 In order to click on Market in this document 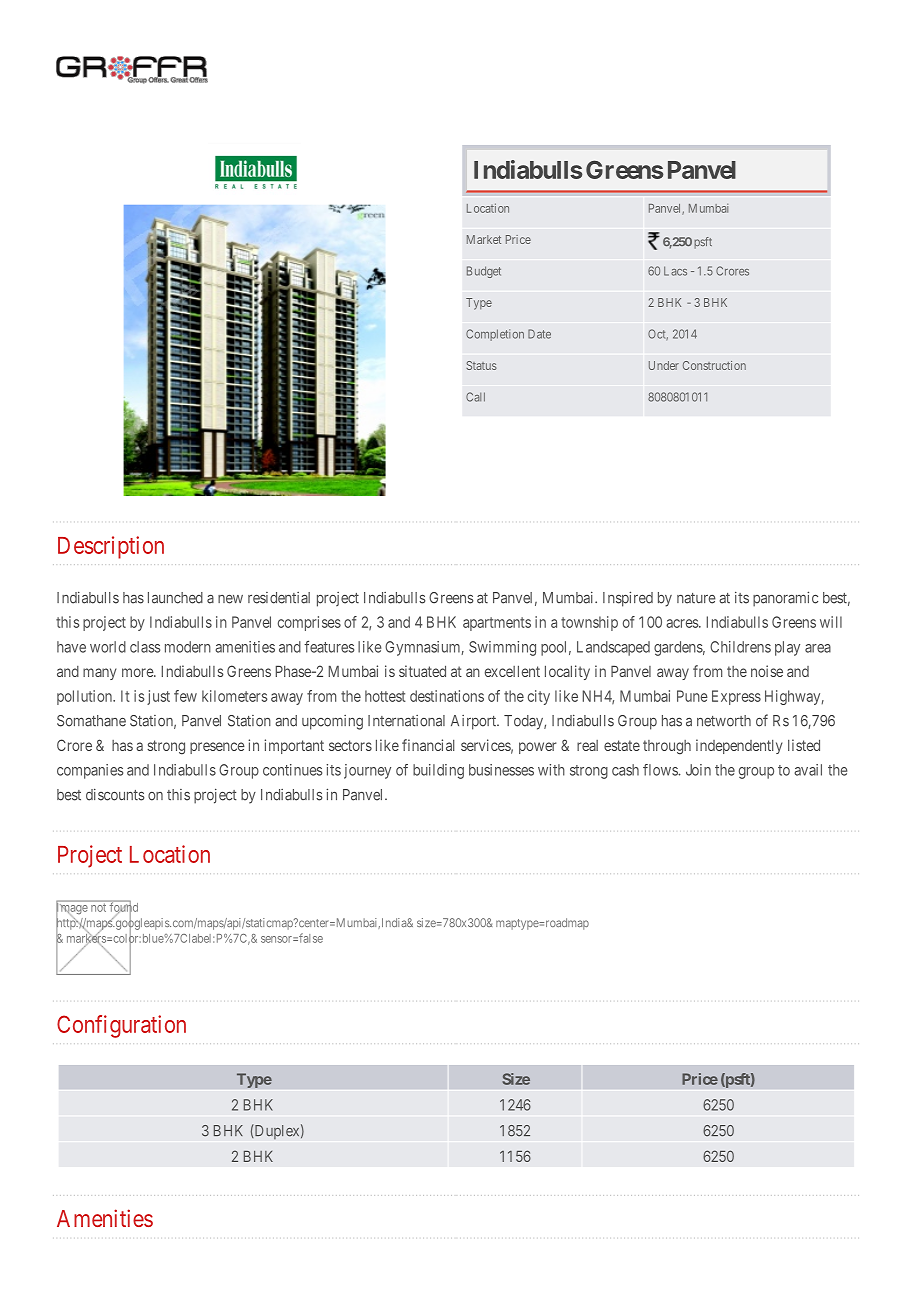, I will do `click(484, 239)`.
